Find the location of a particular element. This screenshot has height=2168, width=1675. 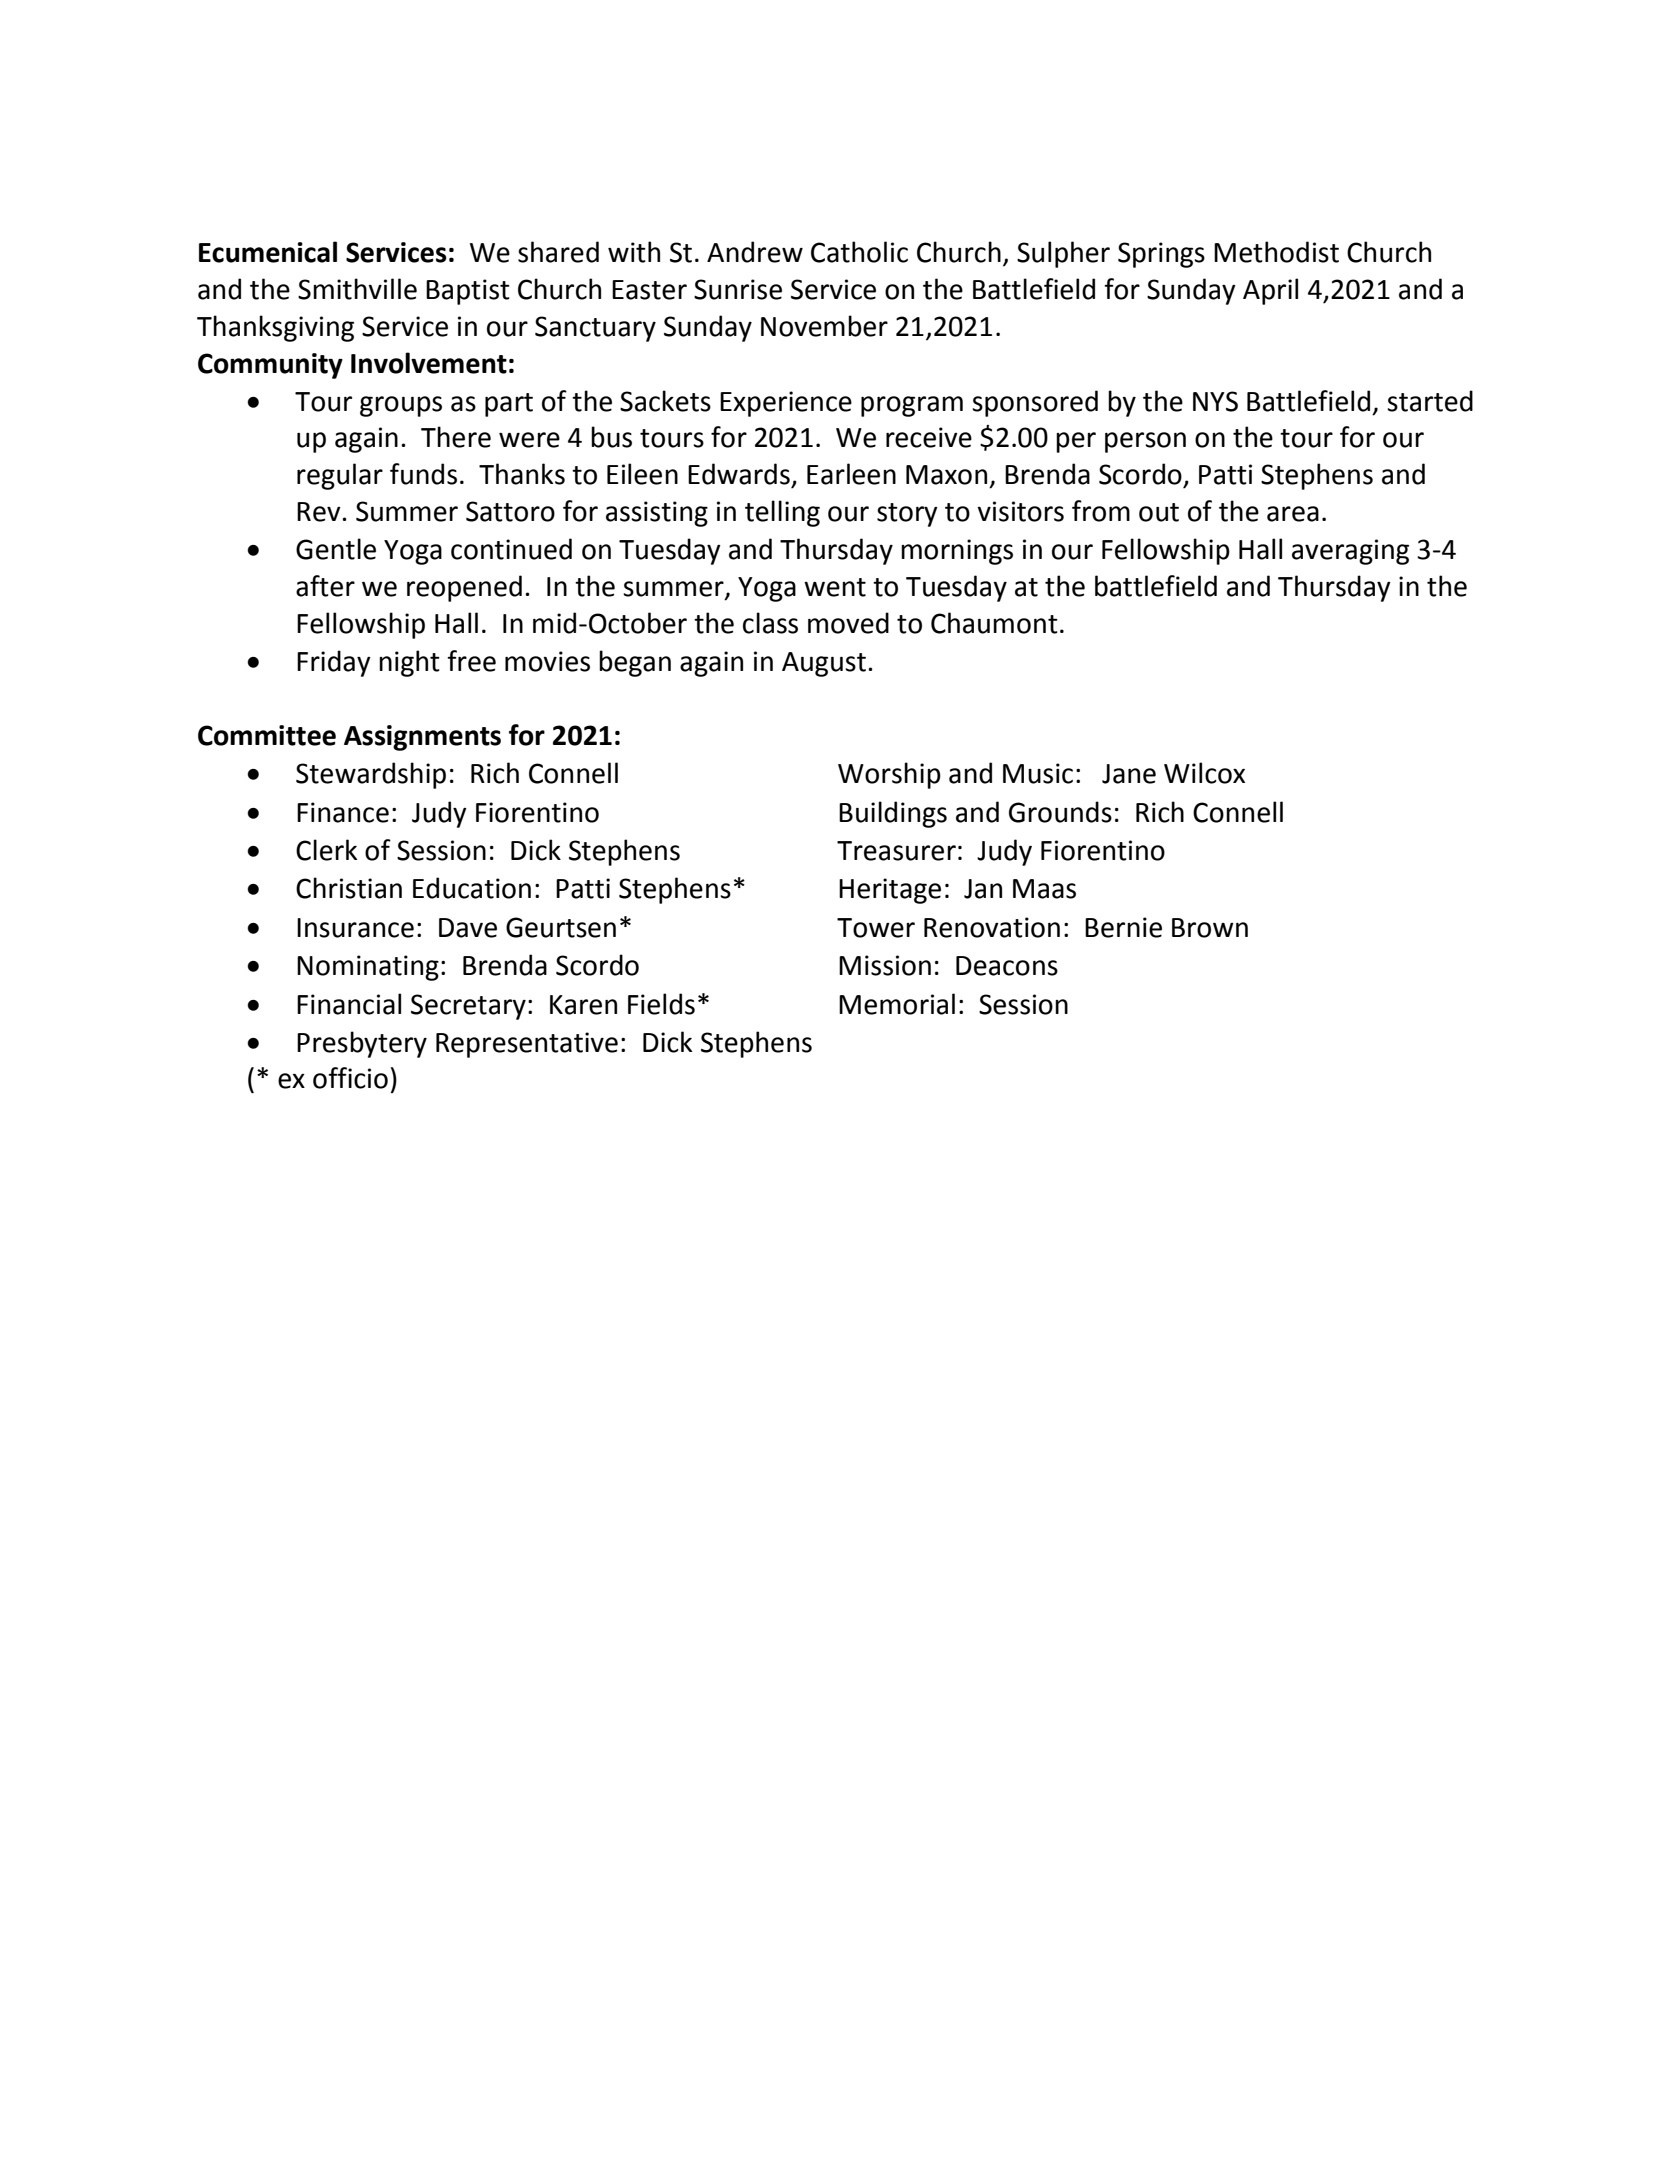

Baptist is located at coordinates (468, 292).
